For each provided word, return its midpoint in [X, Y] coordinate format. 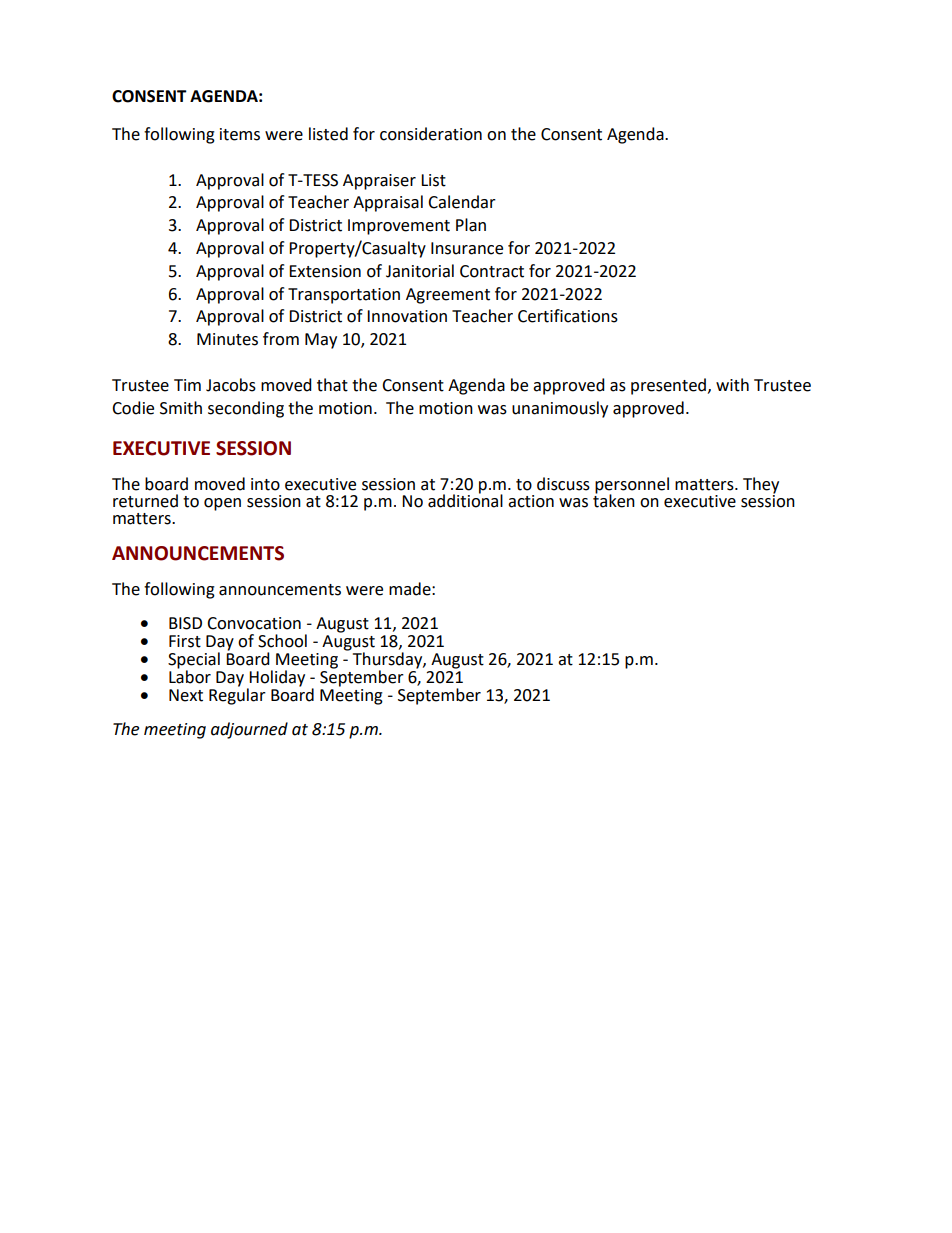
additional [465, 499]
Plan [471, 225]
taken [614, 499]
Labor [190, 676]
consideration [431, 134]
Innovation [407, 316]
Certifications [568, 316]
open [222, 504]
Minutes [227, 339]
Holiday [276, 679]
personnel [632, 486]
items [240, 134]
